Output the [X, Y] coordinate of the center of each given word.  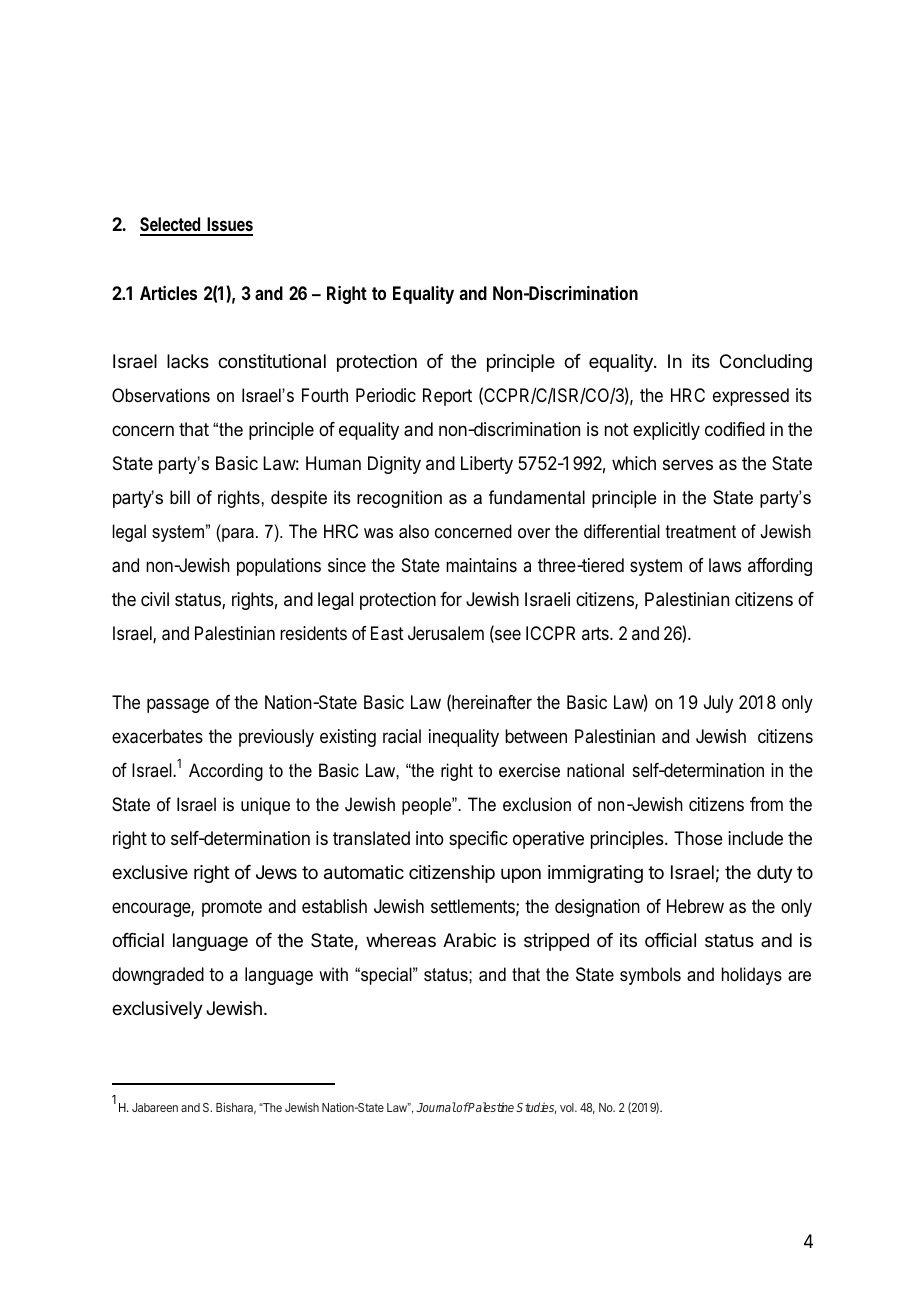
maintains [481, 565]
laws [725, 565]
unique [265, 806]
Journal [436, 1107]
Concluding [766, 363]
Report [447, 397]
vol [568, 1107]
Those [698, 838]
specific [478, 840]
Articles [168, 293]
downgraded [158, 976]
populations [279, 567]
